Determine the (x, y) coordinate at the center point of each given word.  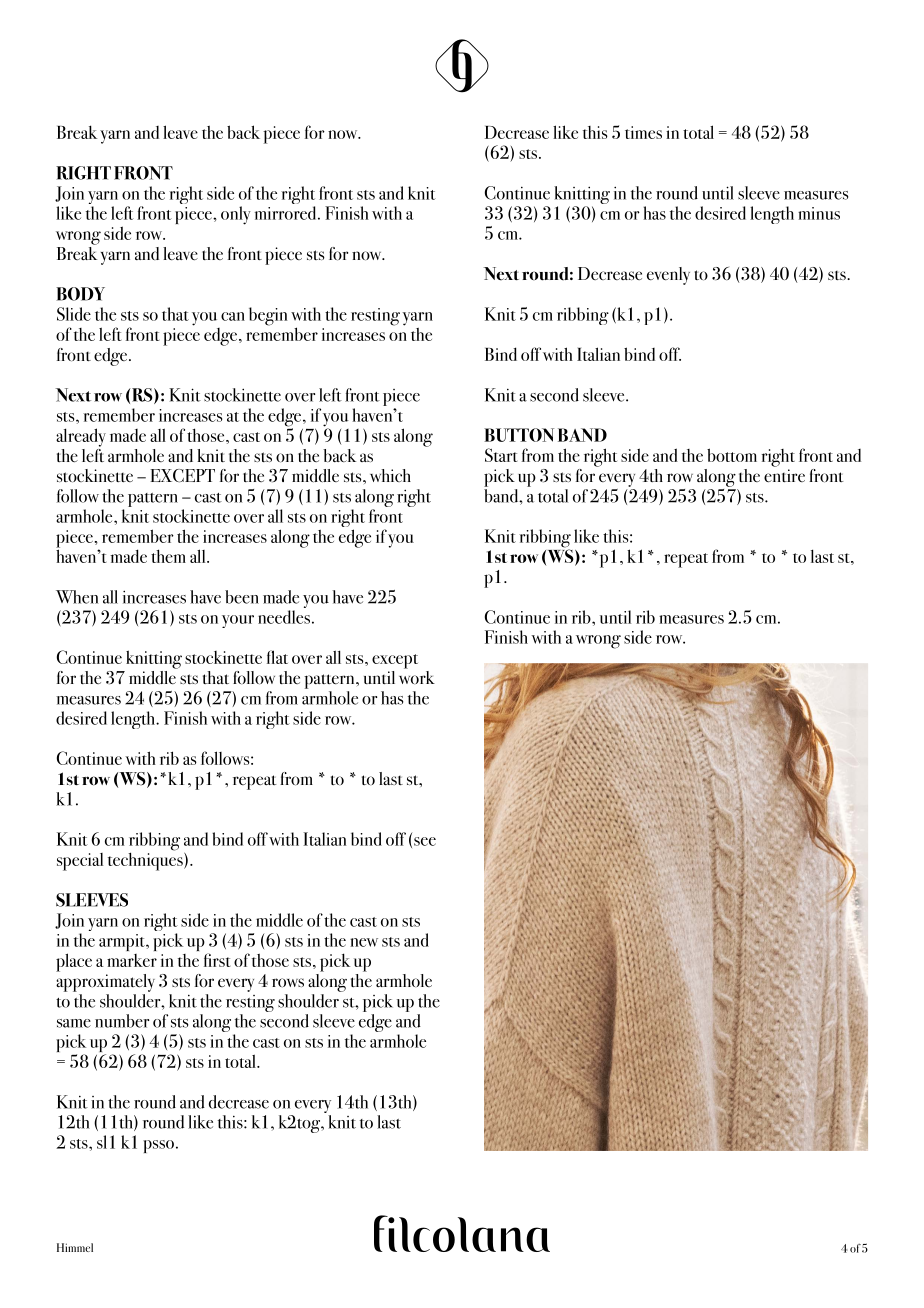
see (425, 841)
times (643, 132)
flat (277, 657)
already (81, 437)
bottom (732, 455)
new (364, 942)
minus (819, 213)
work (417, 676)
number (122, 1021)
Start (501, 455)
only (236, 215)
